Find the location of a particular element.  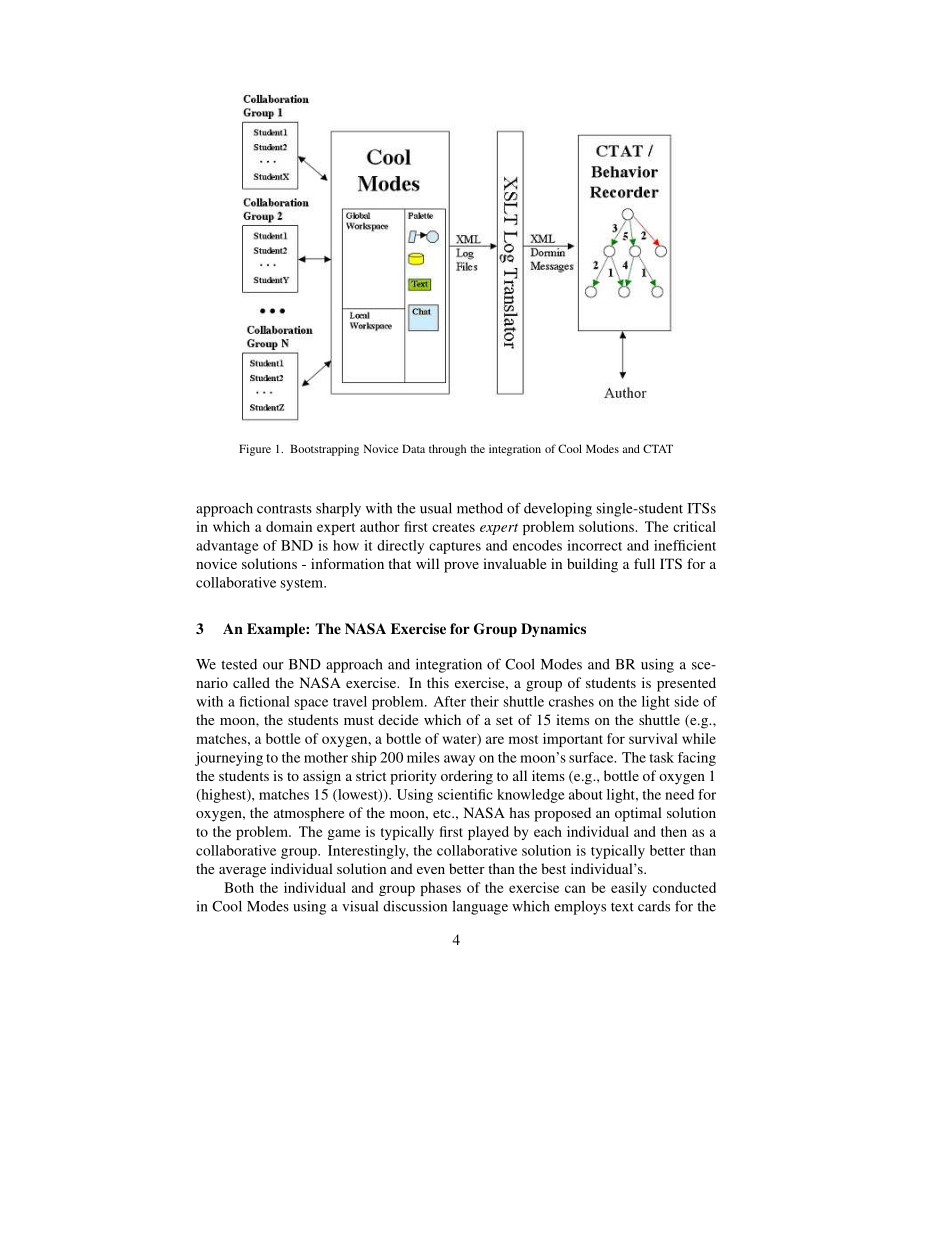

presented is located at coordinates (686, 684).
